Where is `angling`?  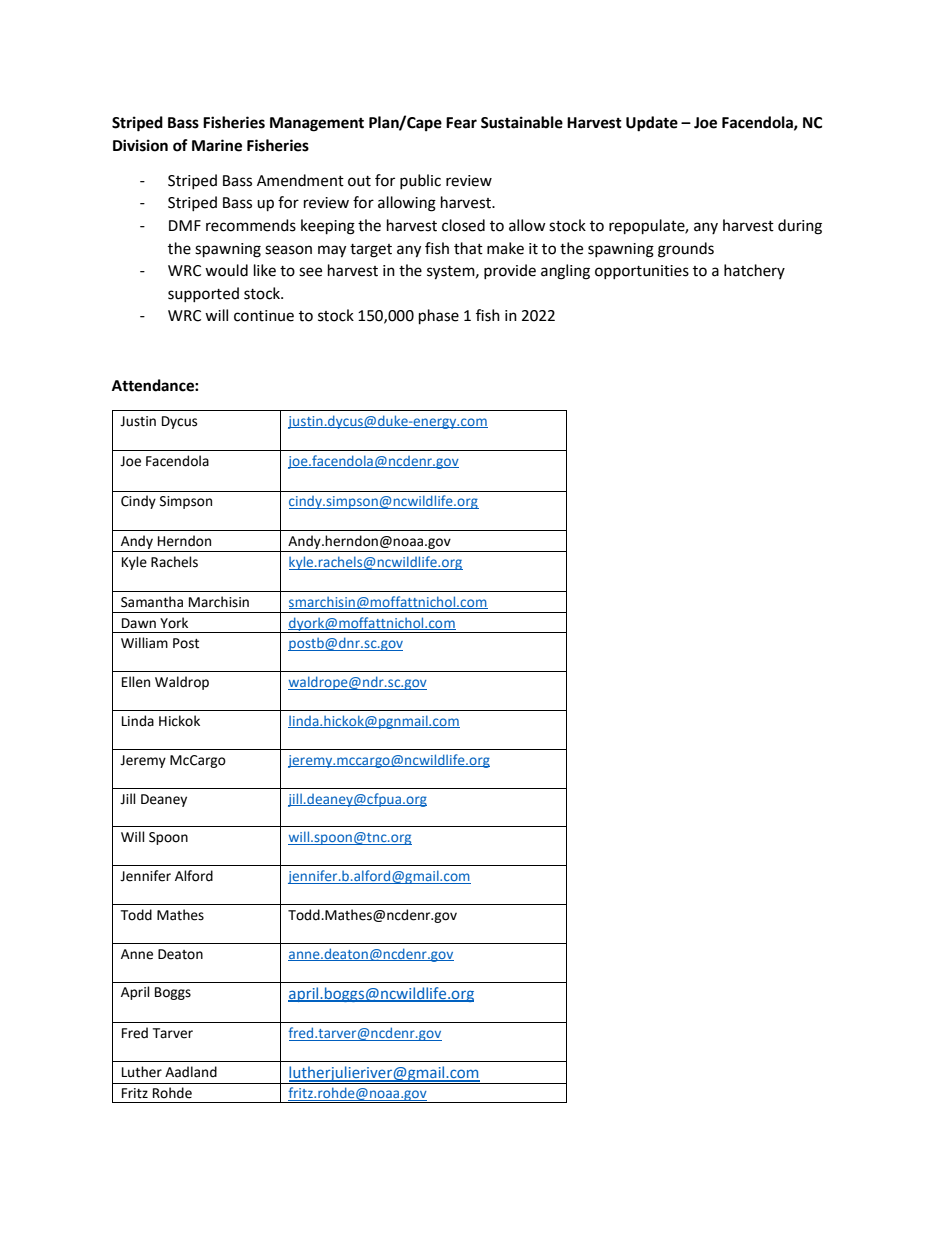 angling is located at coordinates (565, 272).
